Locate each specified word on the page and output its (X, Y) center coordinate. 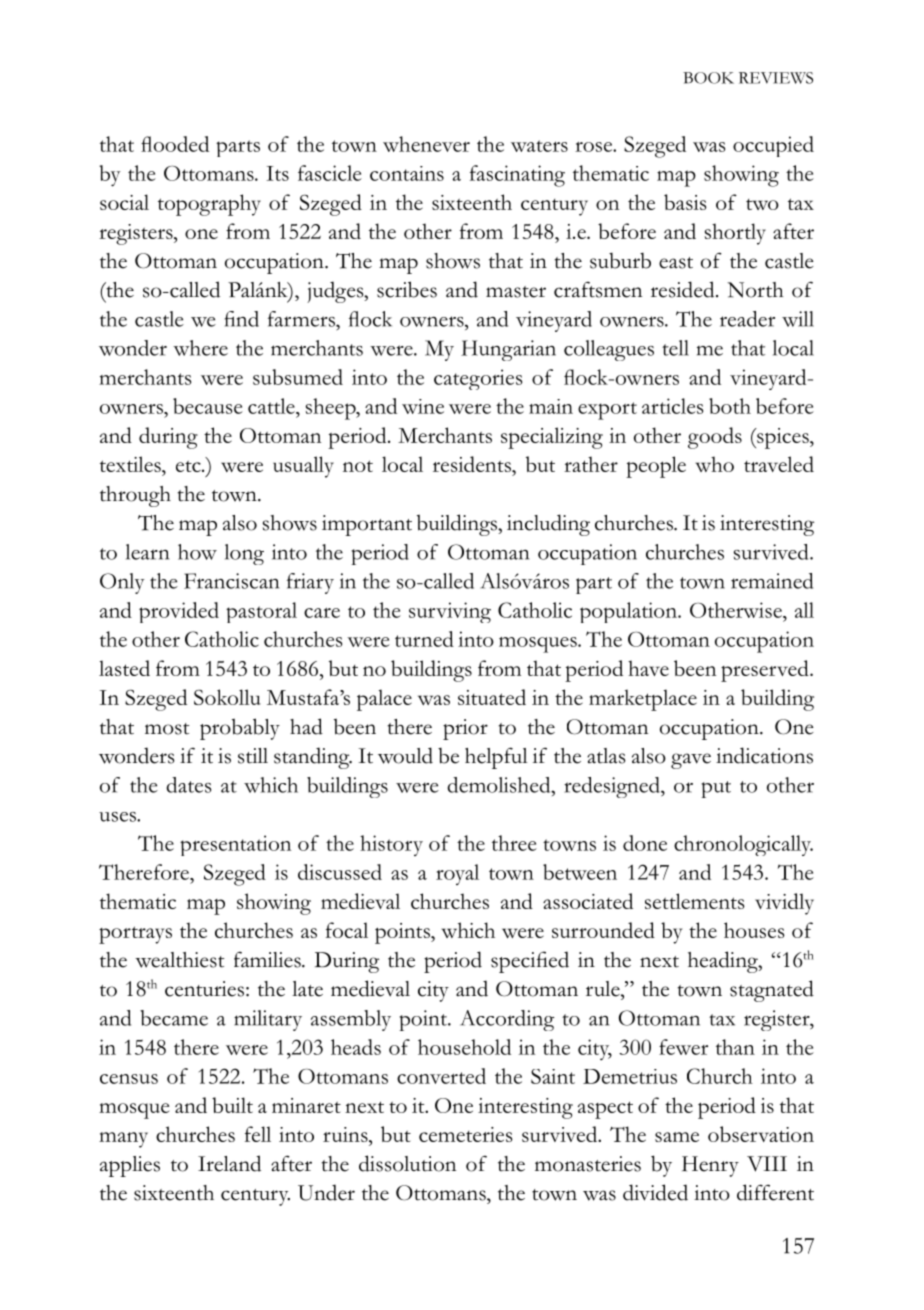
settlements (695, 901)
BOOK (708, 78)
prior (465, 729)
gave (691, 761)
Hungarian (508, 350)
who (714, 464)
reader (747, 319)
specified (530, 962)
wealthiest (179, 960)
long (244, 554)
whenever (426, 144)
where (200, 348)
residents (473, 464)
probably (240, 729)
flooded (175, 144)
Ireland (229, 1163)
